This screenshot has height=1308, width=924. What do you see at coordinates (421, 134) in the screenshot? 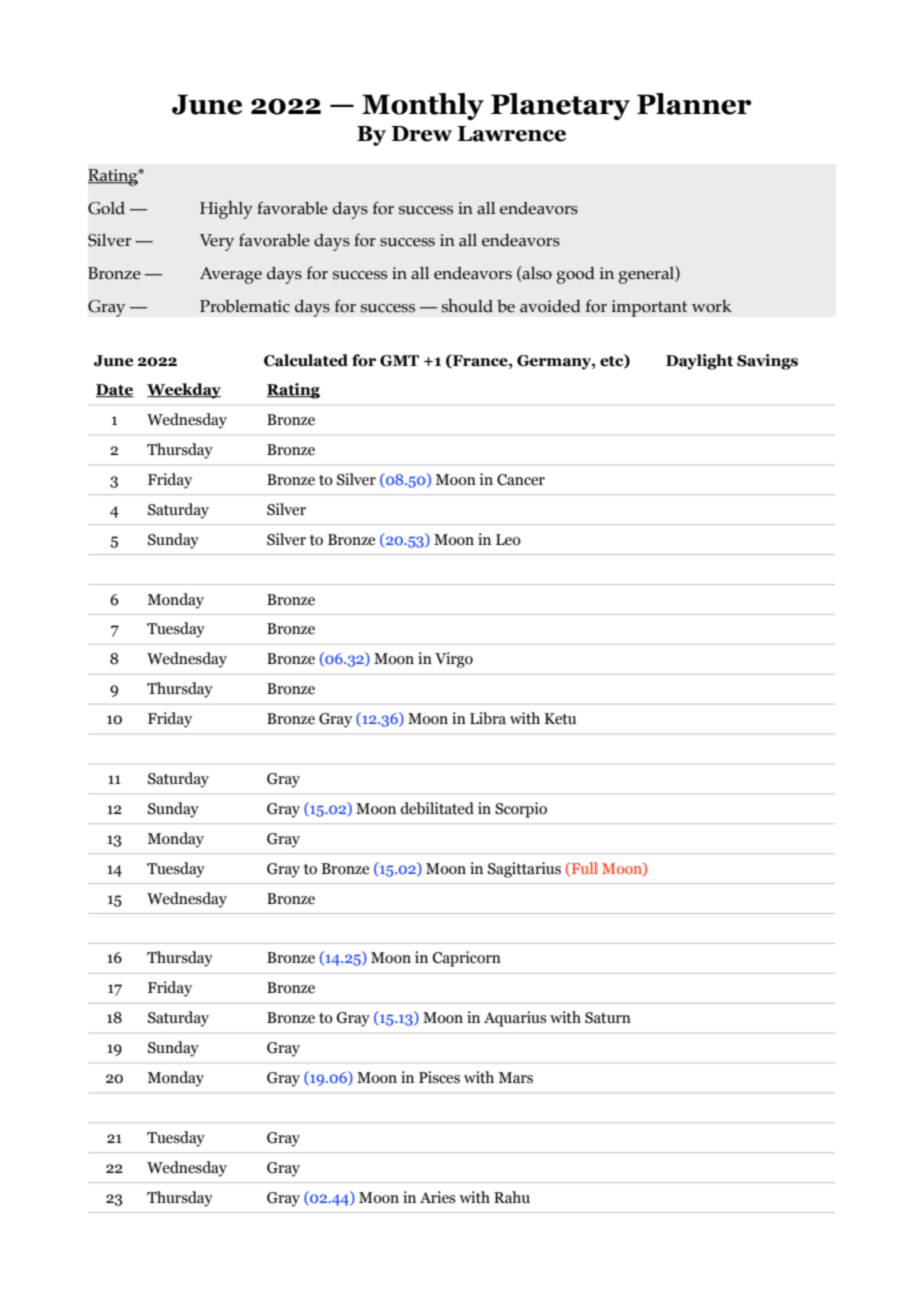
I see `Drew` at bounding box center [421, 134].
